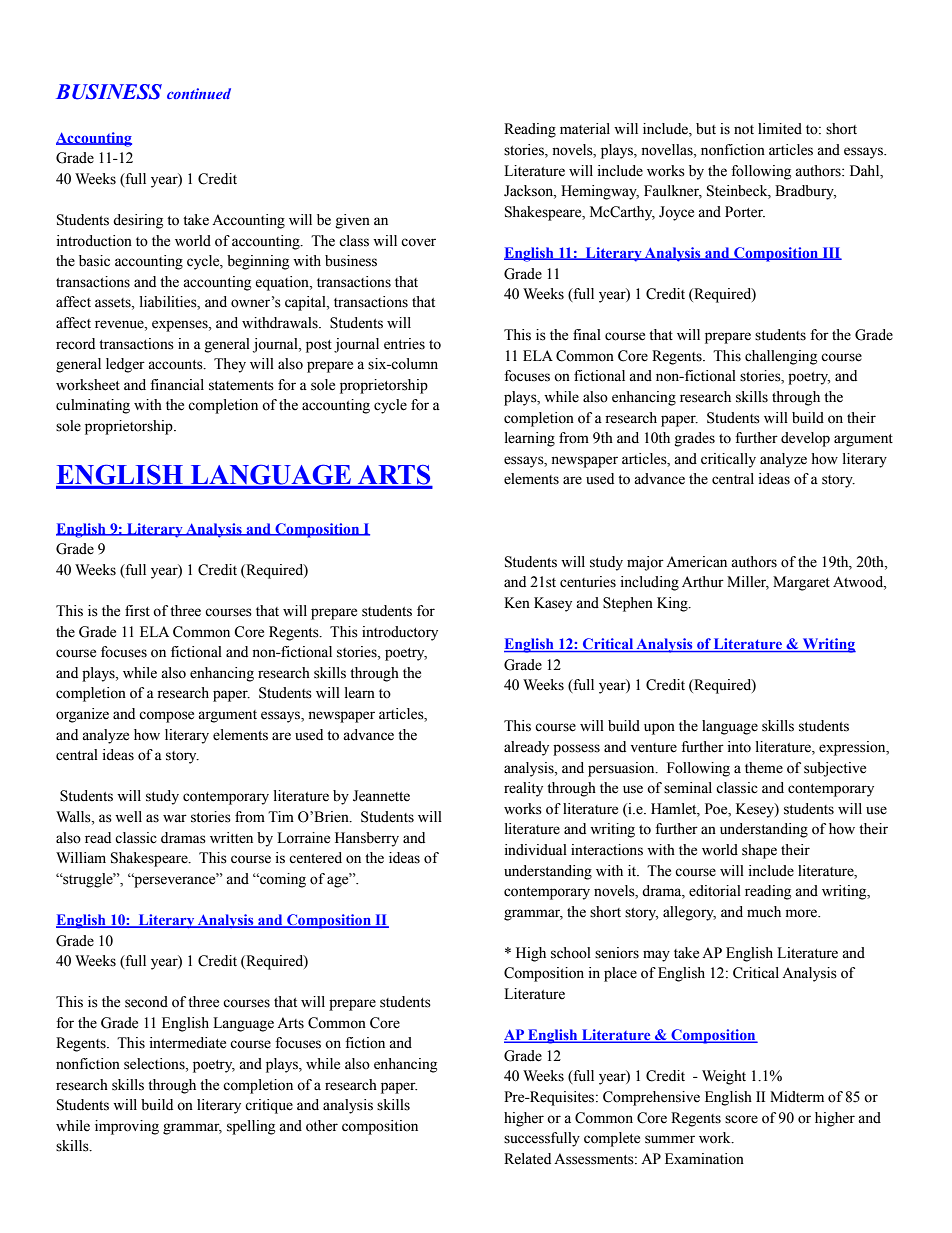  Describe the element at coordinates (127, 1127) in the screenshot. I see `improving` at that location.
